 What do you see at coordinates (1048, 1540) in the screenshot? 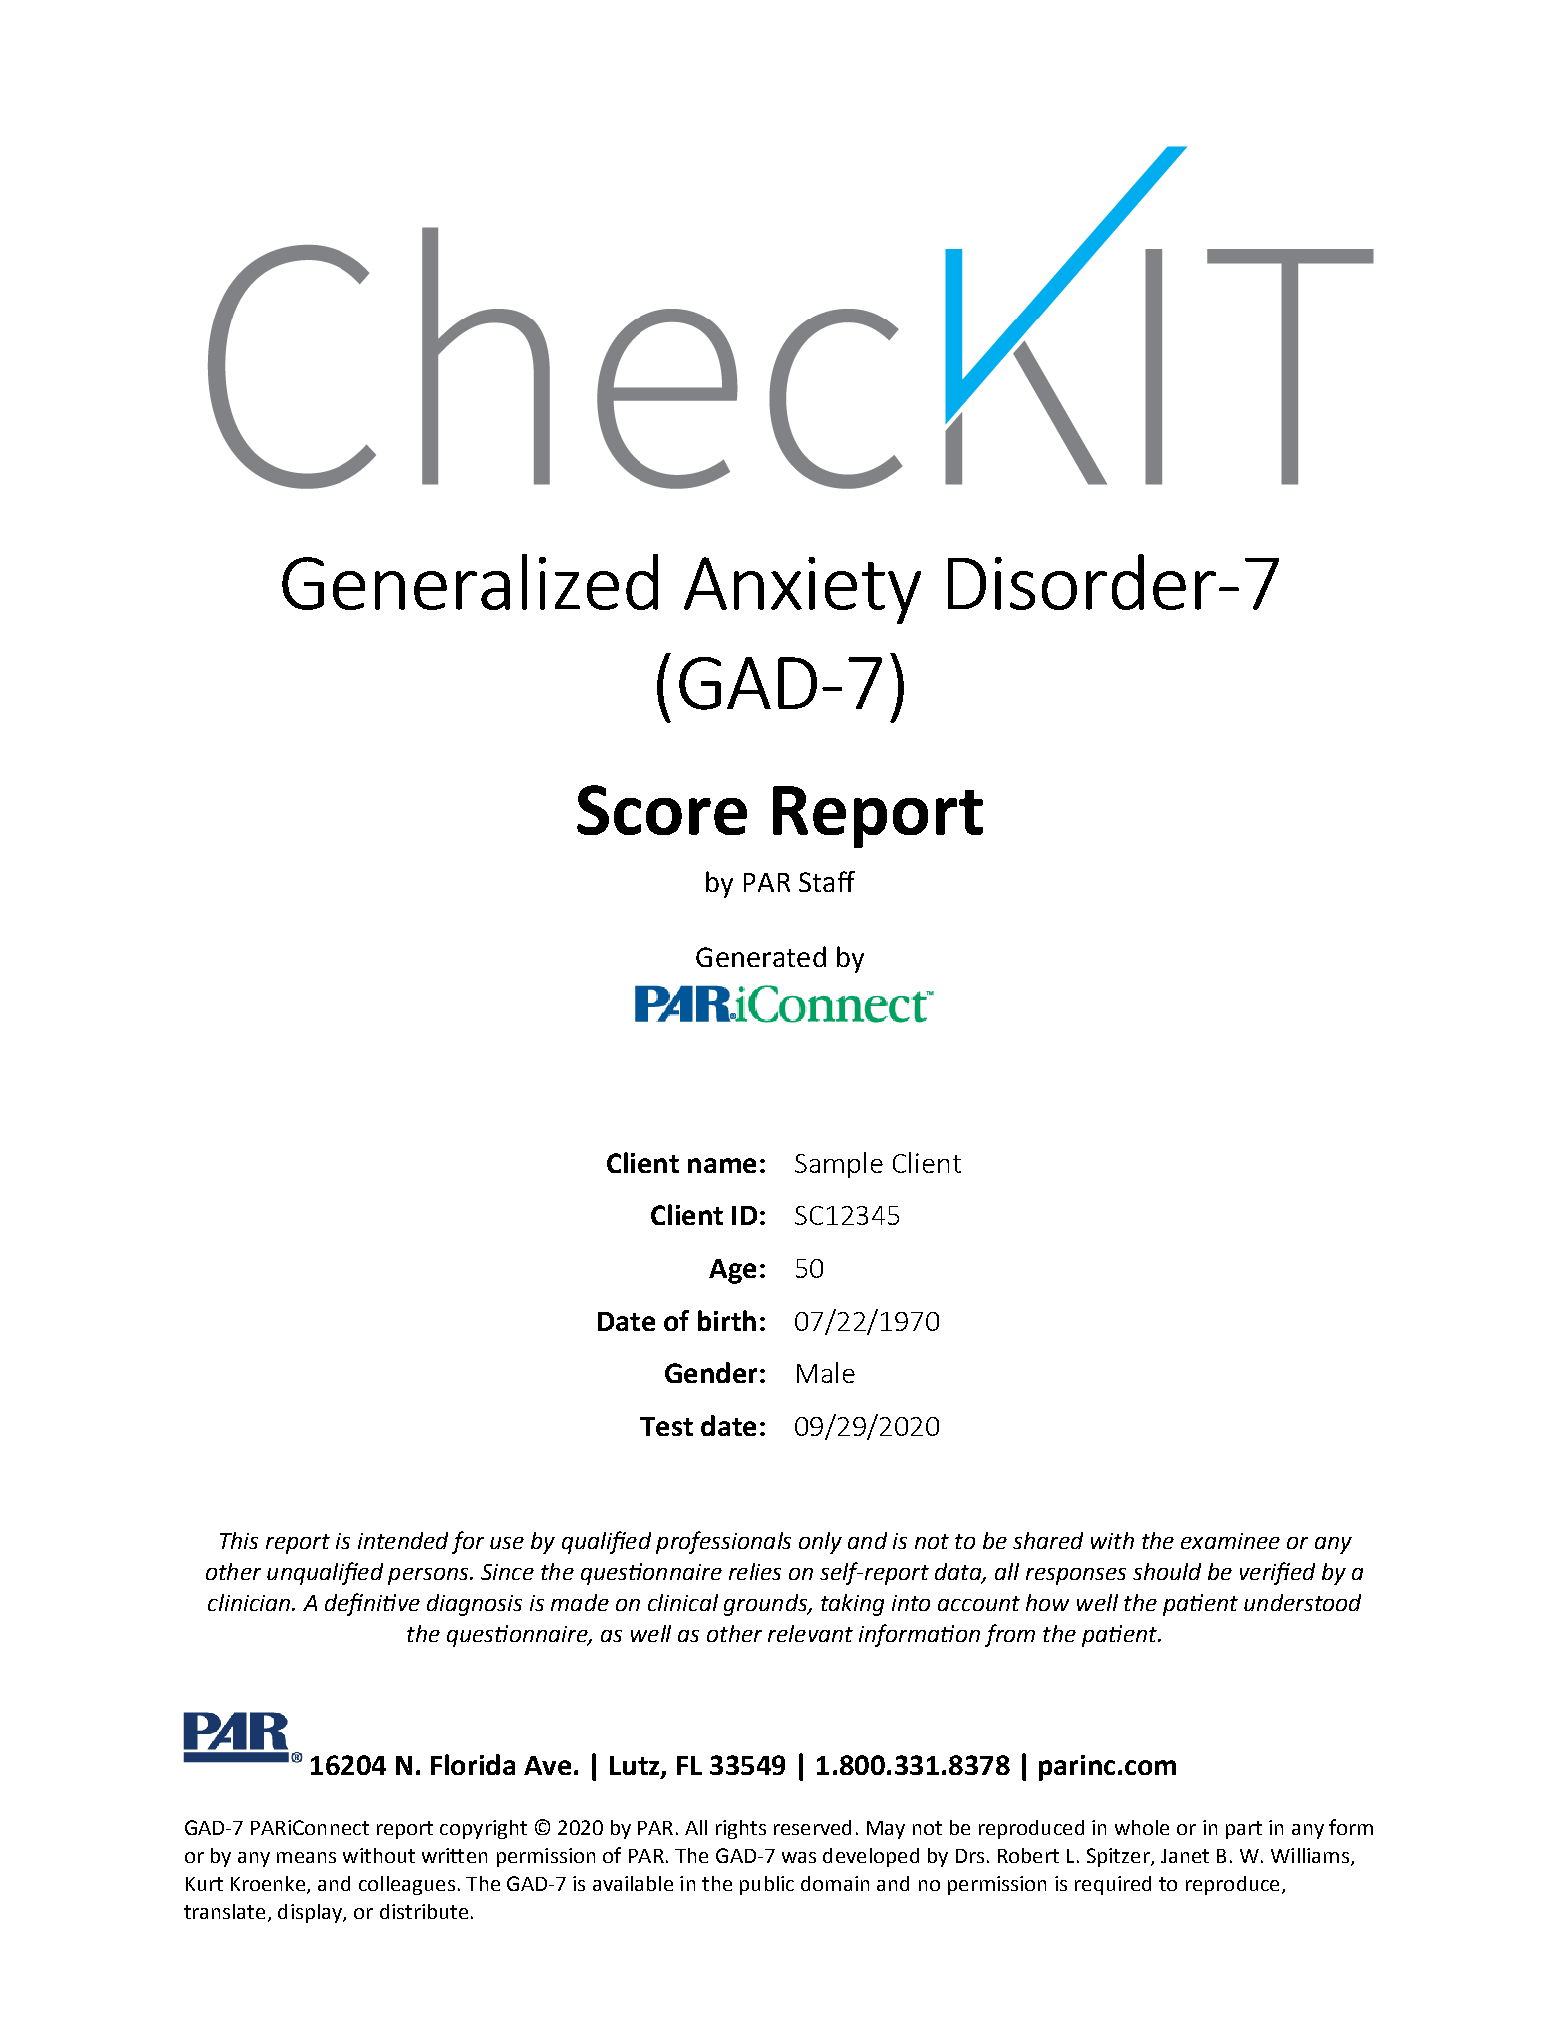
I see `shared` at bounding box center [1048, 1540].
